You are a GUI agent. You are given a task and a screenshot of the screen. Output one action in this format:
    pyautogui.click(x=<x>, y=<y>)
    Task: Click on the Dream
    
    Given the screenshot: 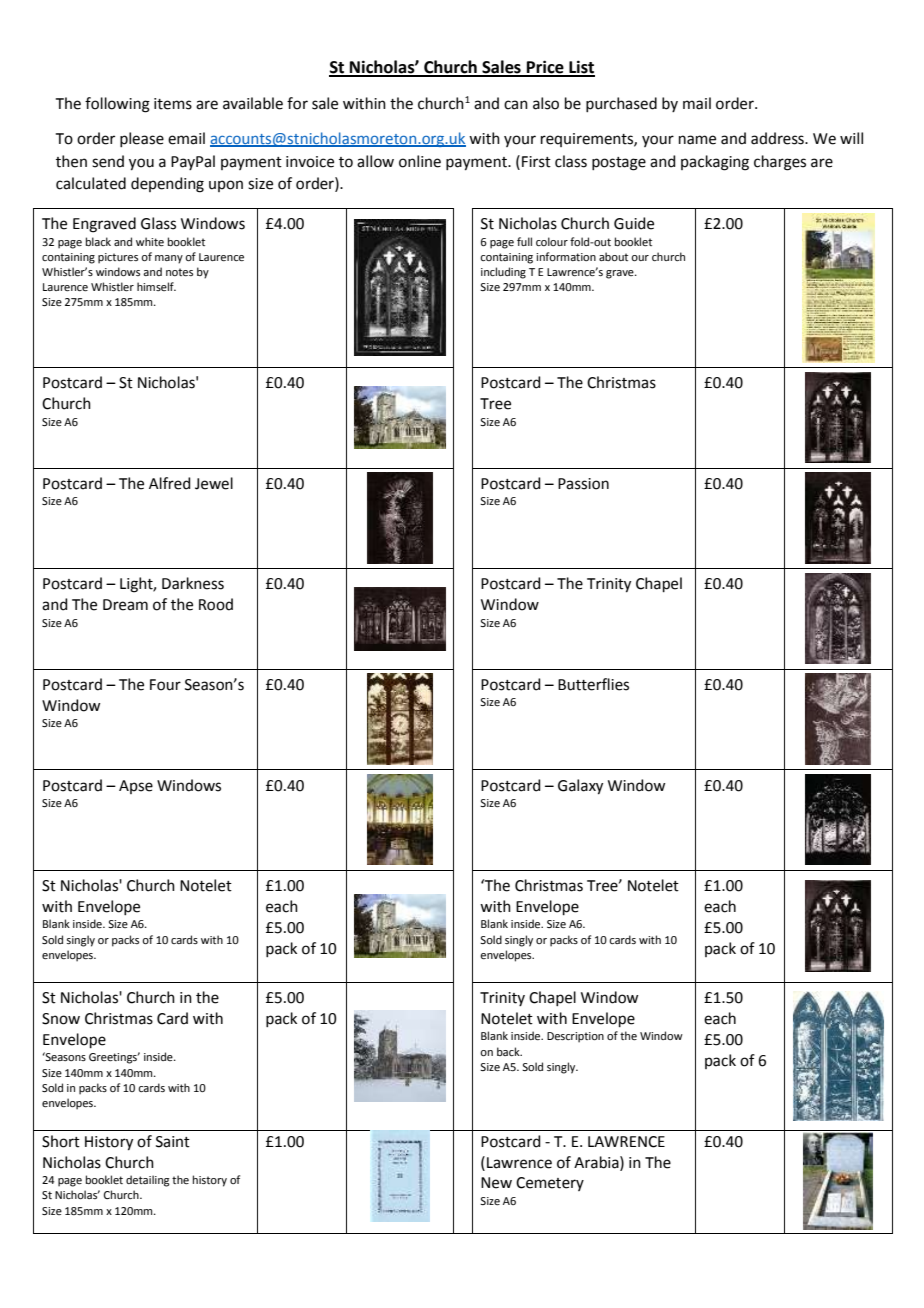 What is the action you would take?
    pyautogui.click(x=125, y=605)
